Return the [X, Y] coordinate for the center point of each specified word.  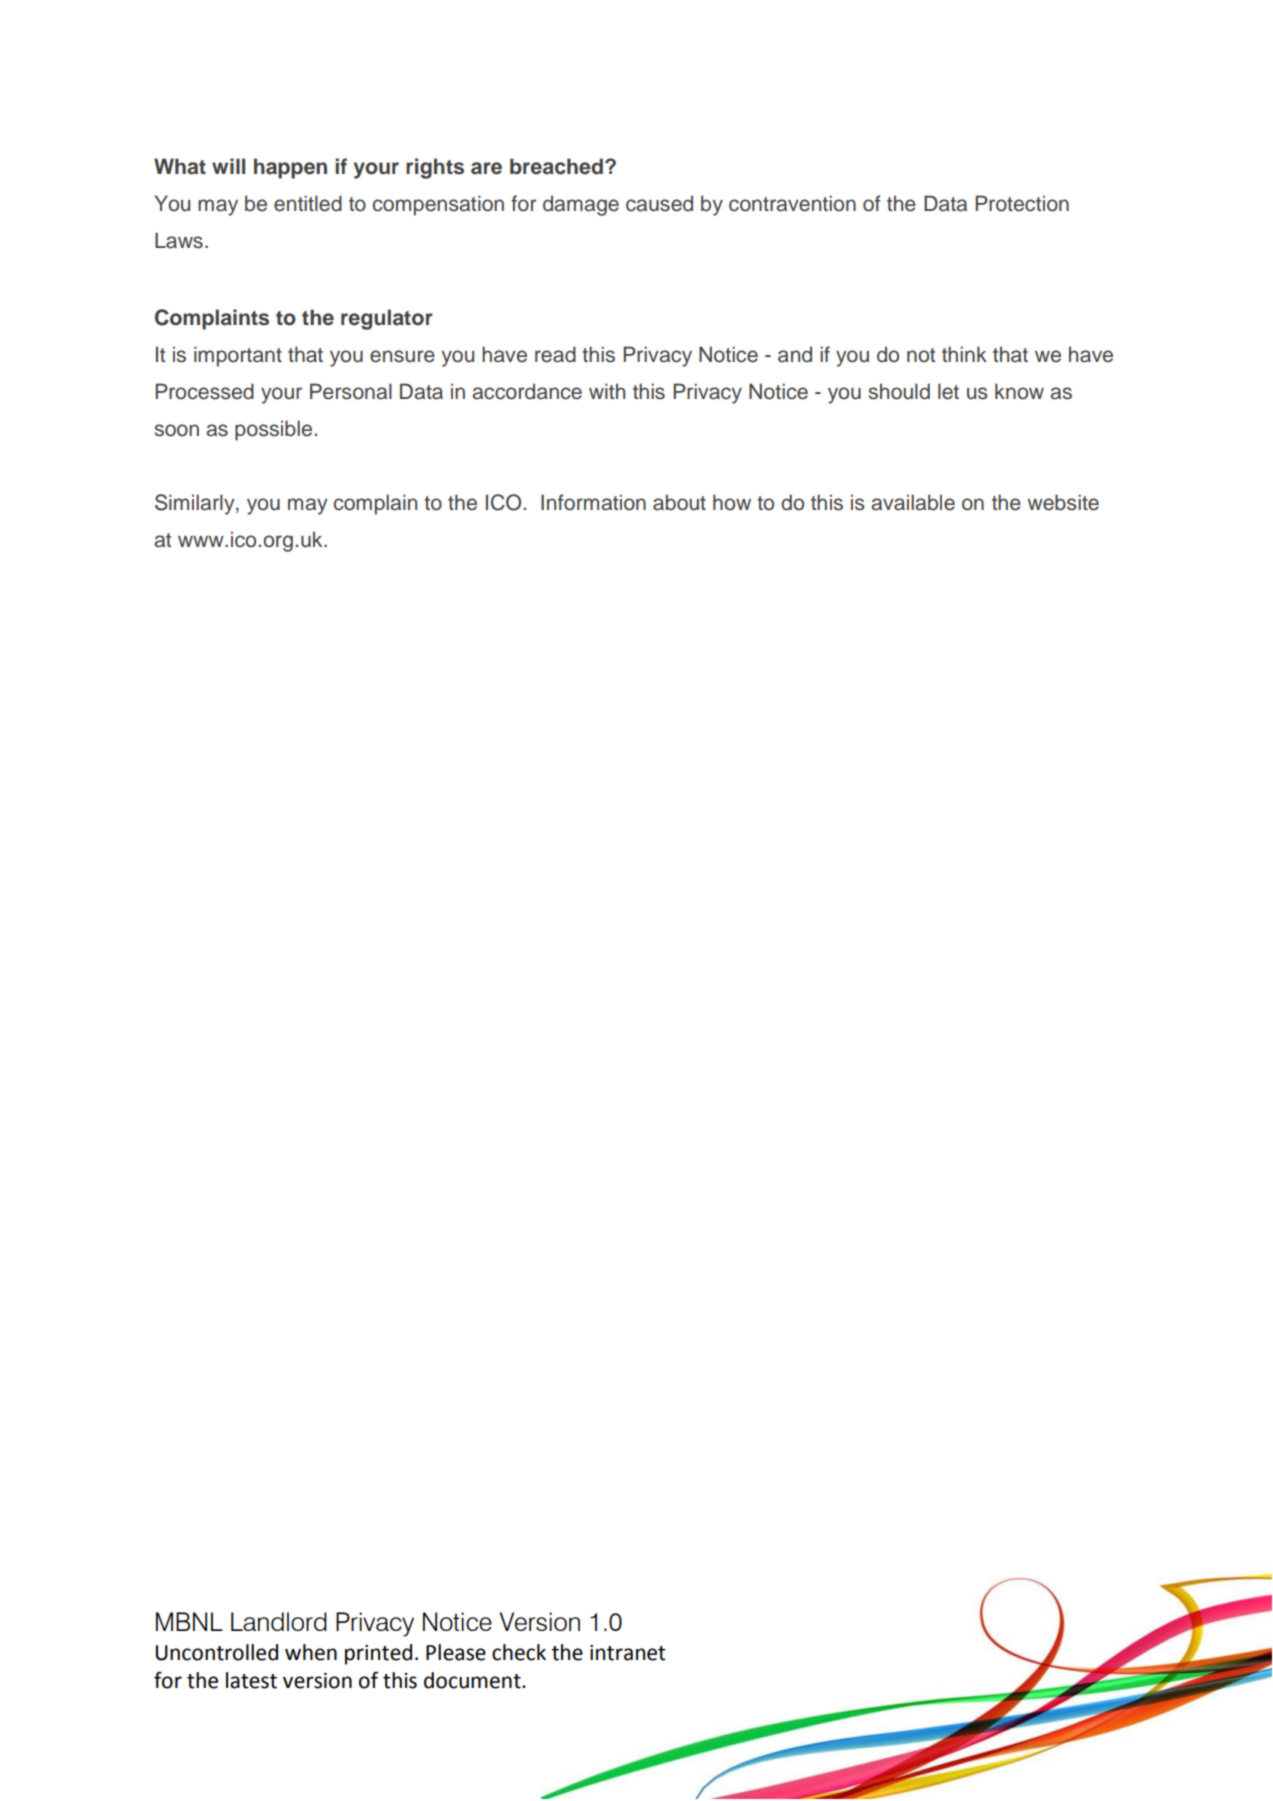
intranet [628, 1653]
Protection [1022, 203]
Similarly [196, 504]
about [679, 502]
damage [581, 205]
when [311, 1652]
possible [273, 430]
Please [456, 1652]
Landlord [279, 1621]
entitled [308, 203]
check [519, 1652]
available [913, 502]
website [1063, 502]
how [732, 502]
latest [251, 1680]
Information [593, 502]
